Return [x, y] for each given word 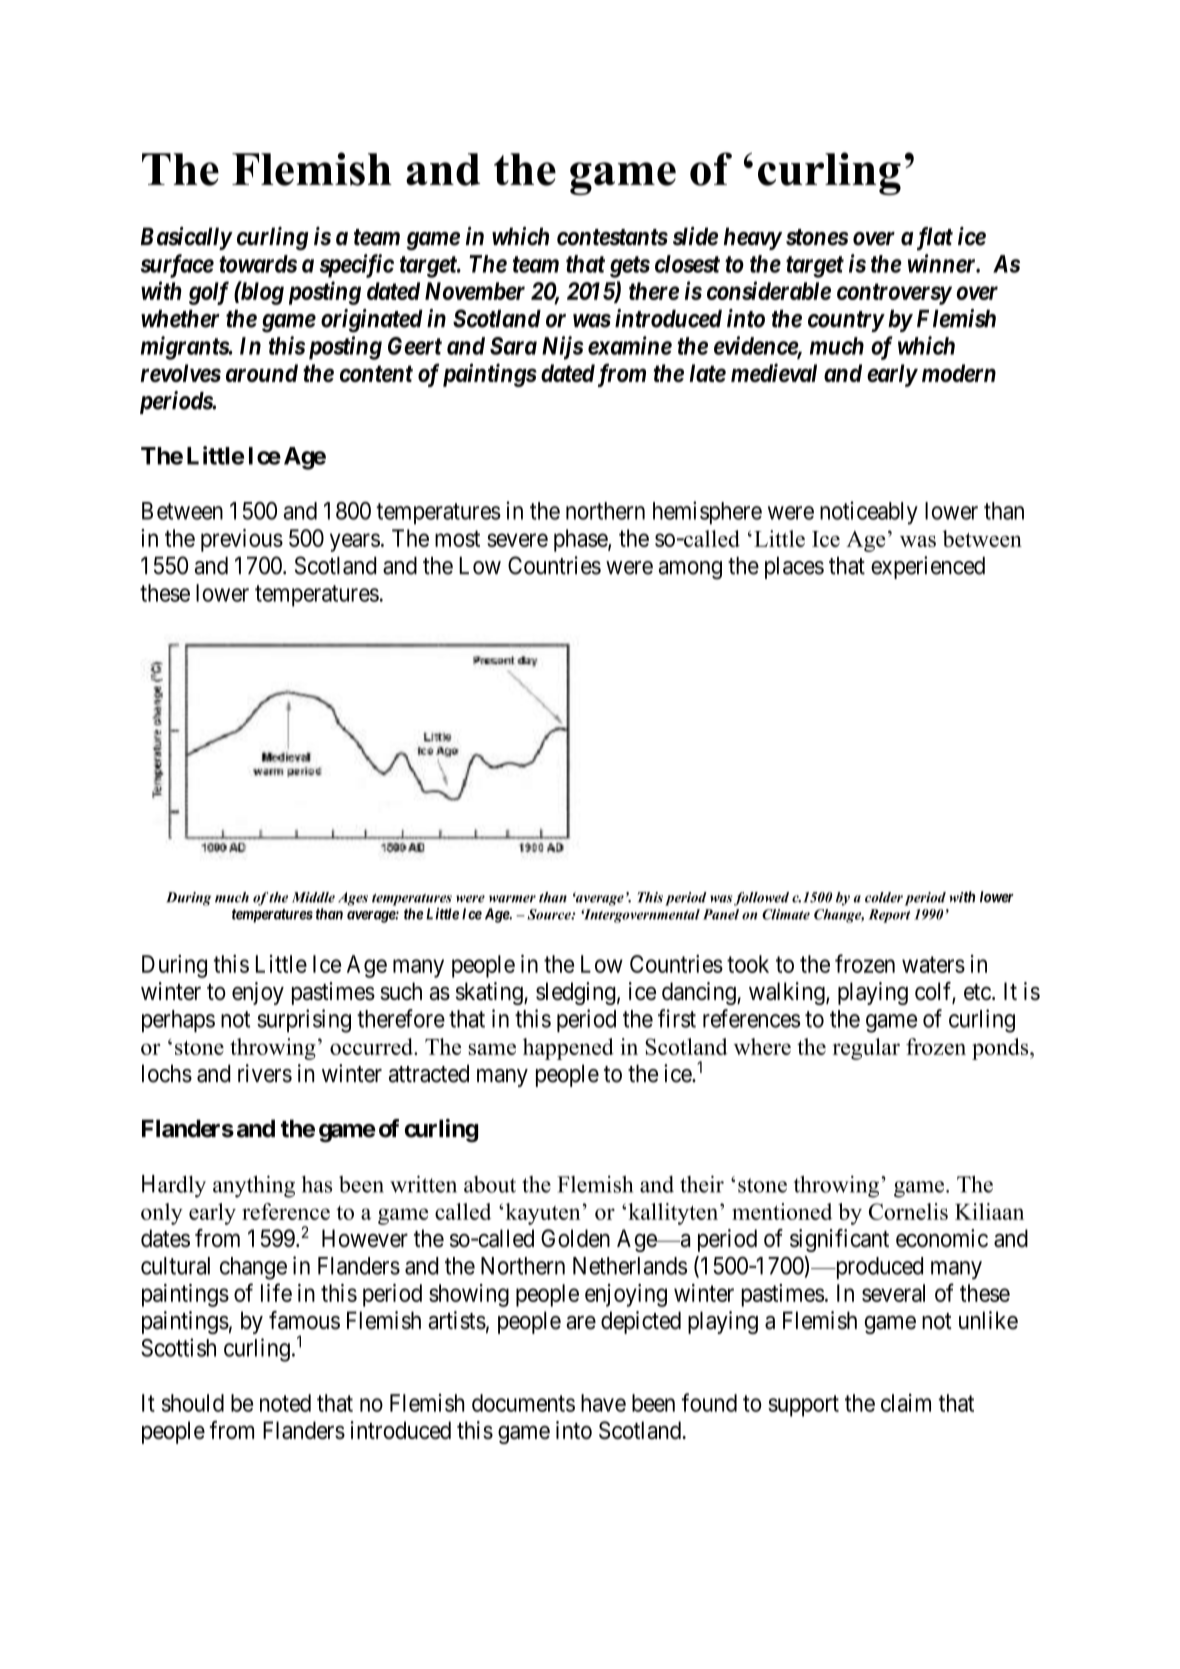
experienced [928, 567]
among [690, 570]
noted [285, 1403]
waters [933, 964]
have [603, 1403]
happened [568, 1049]
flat [935, 239]
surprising [304, 1021]
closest [687, 264]
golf [209, 293]
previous [242, 540]
